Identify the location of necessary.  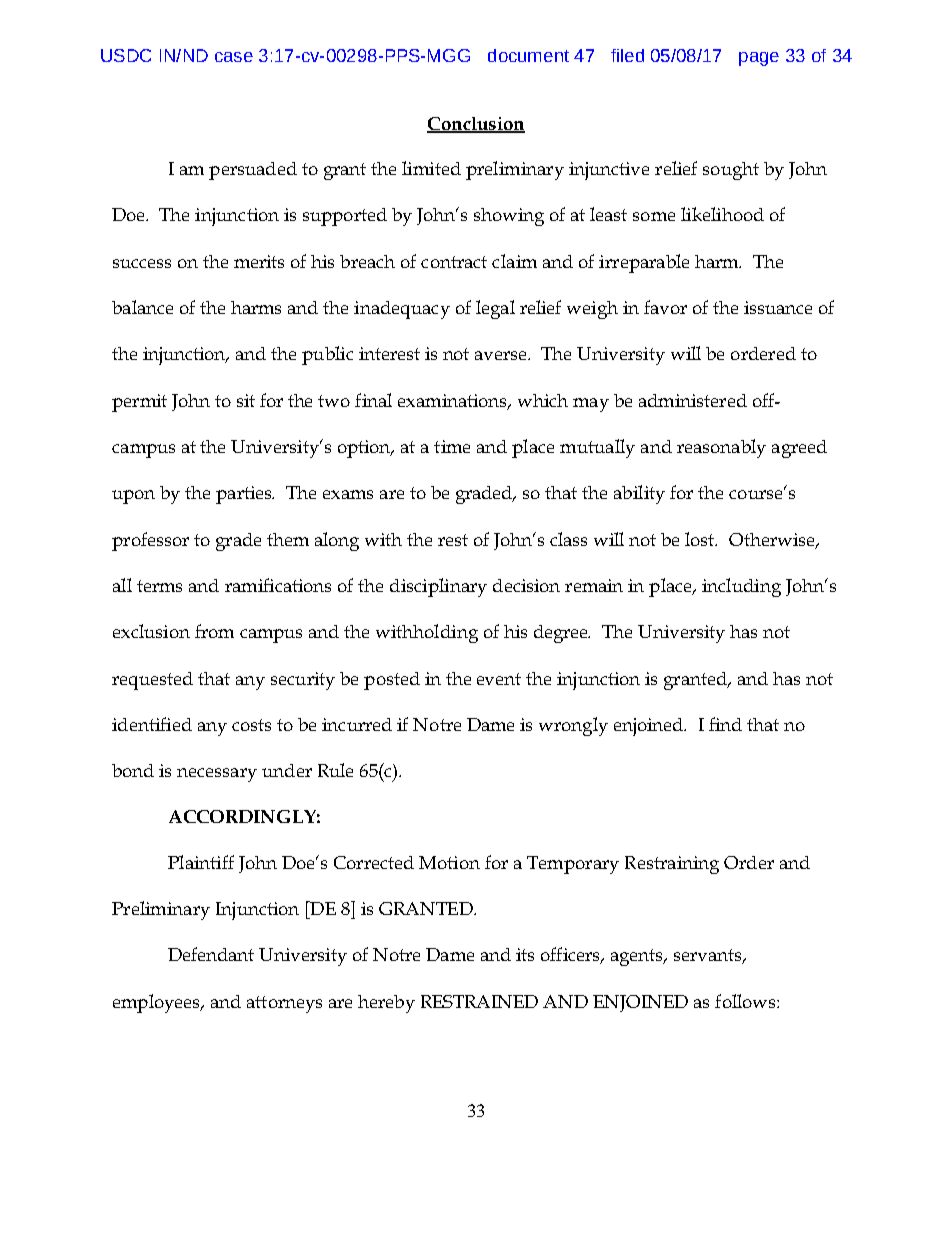
(217, 775).
